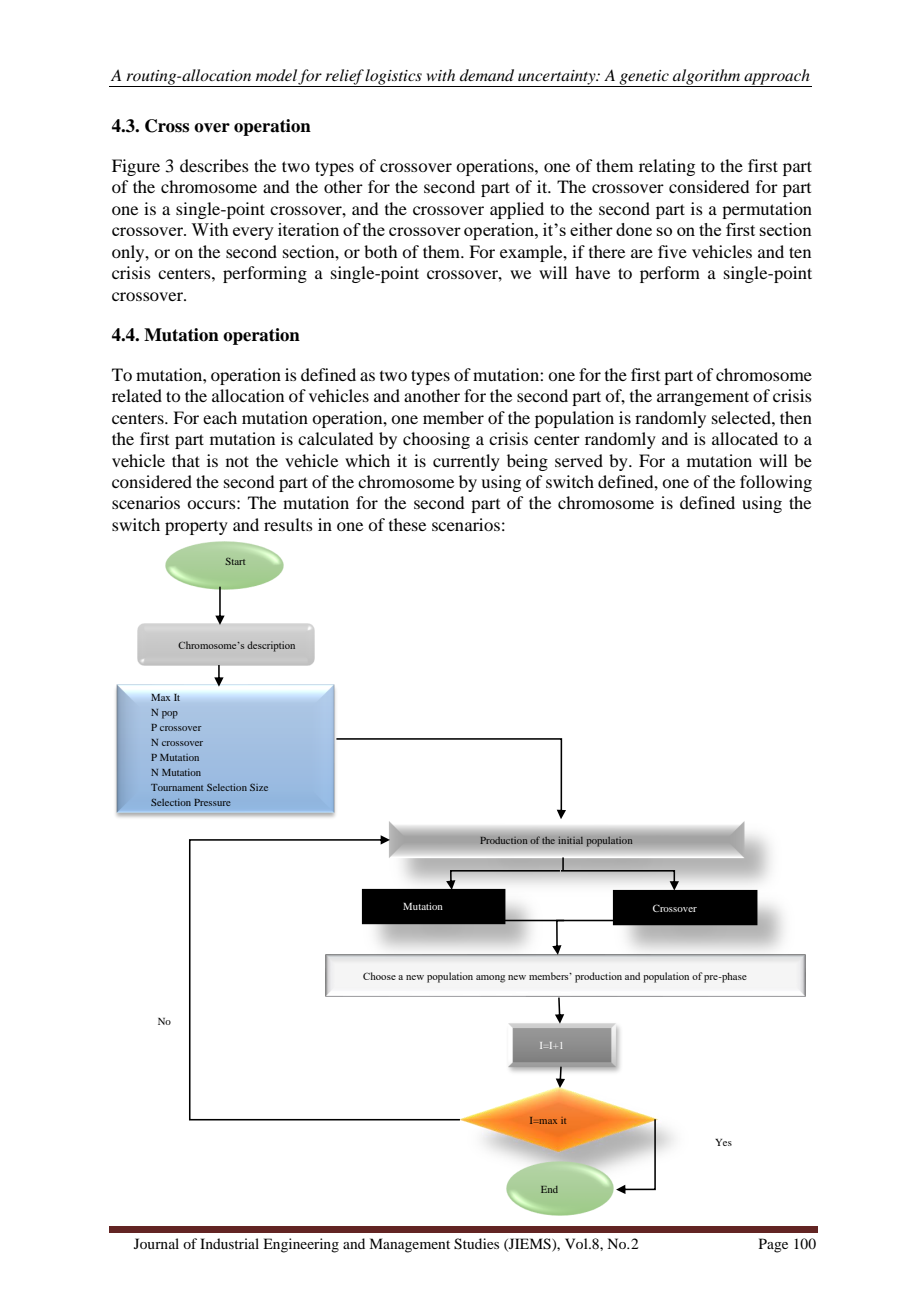  I want to click on initial, so click(570, 840).
